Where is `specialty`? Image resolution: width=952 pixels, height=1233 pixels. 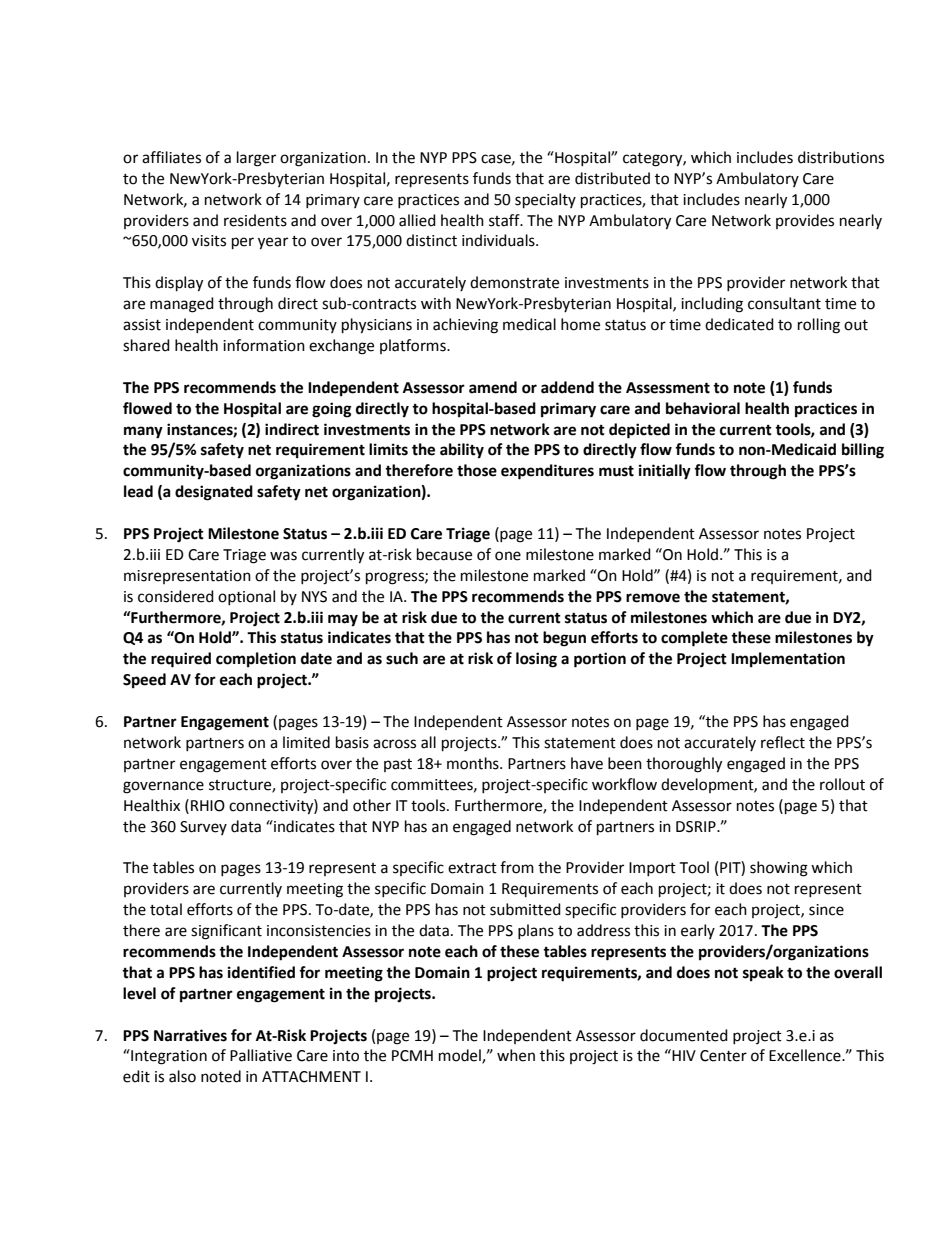
specialty is located at coordinates (545, 201).
